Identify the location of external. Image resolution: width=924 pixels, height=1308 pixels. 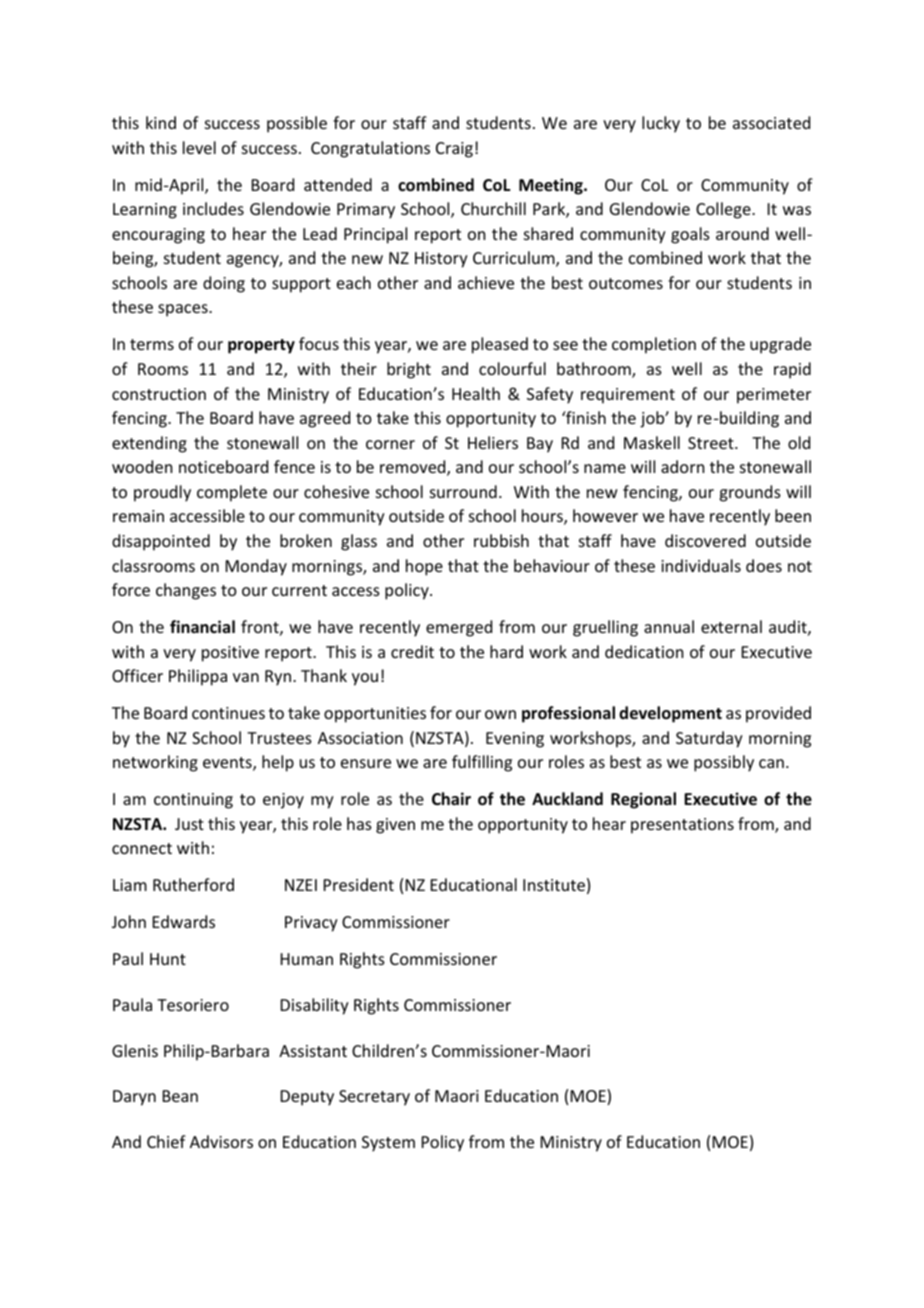
(731, 626).
